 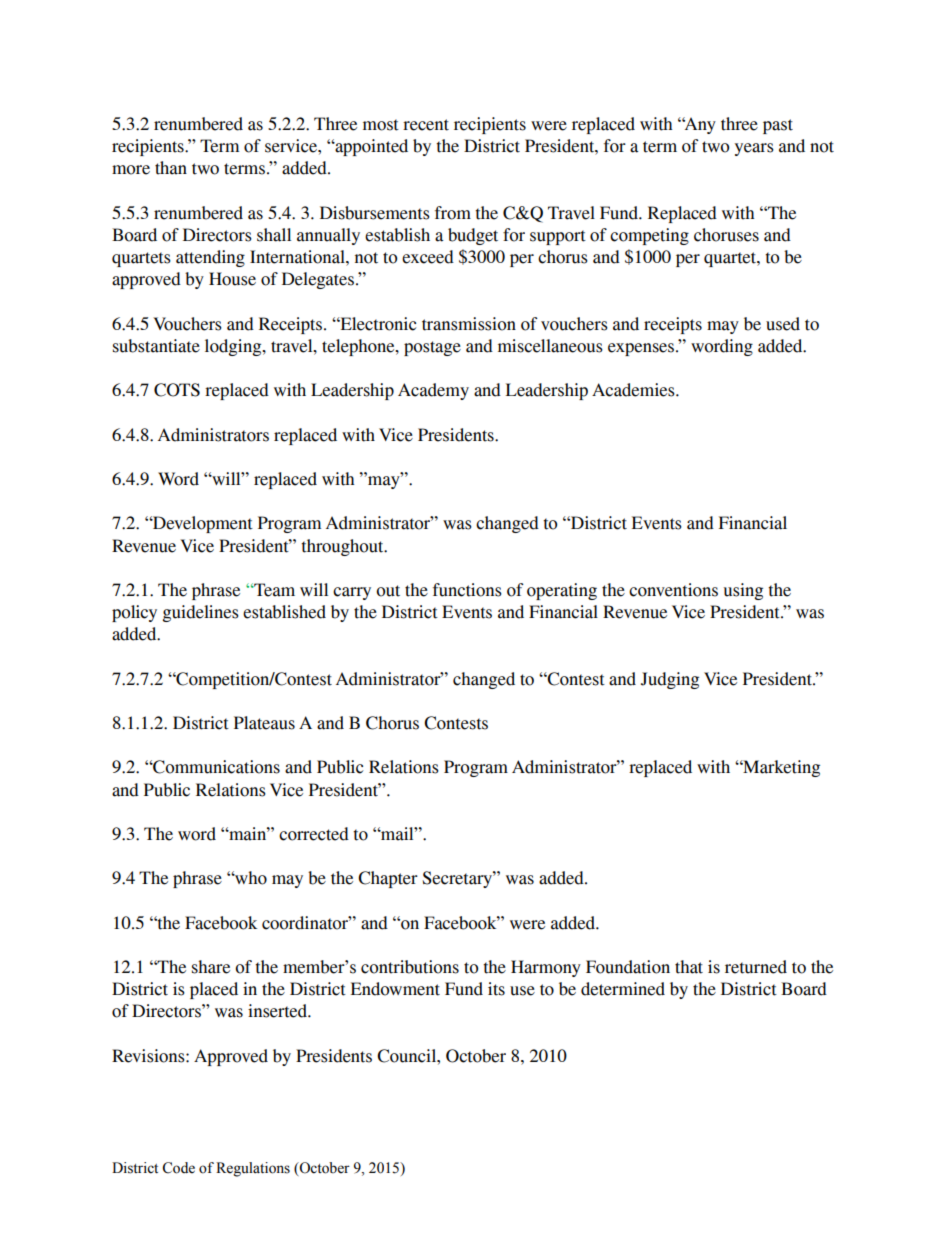 What do you see at coordinates (467, 590) in the document?
I see `functions` at bounding box center [467, 590].
